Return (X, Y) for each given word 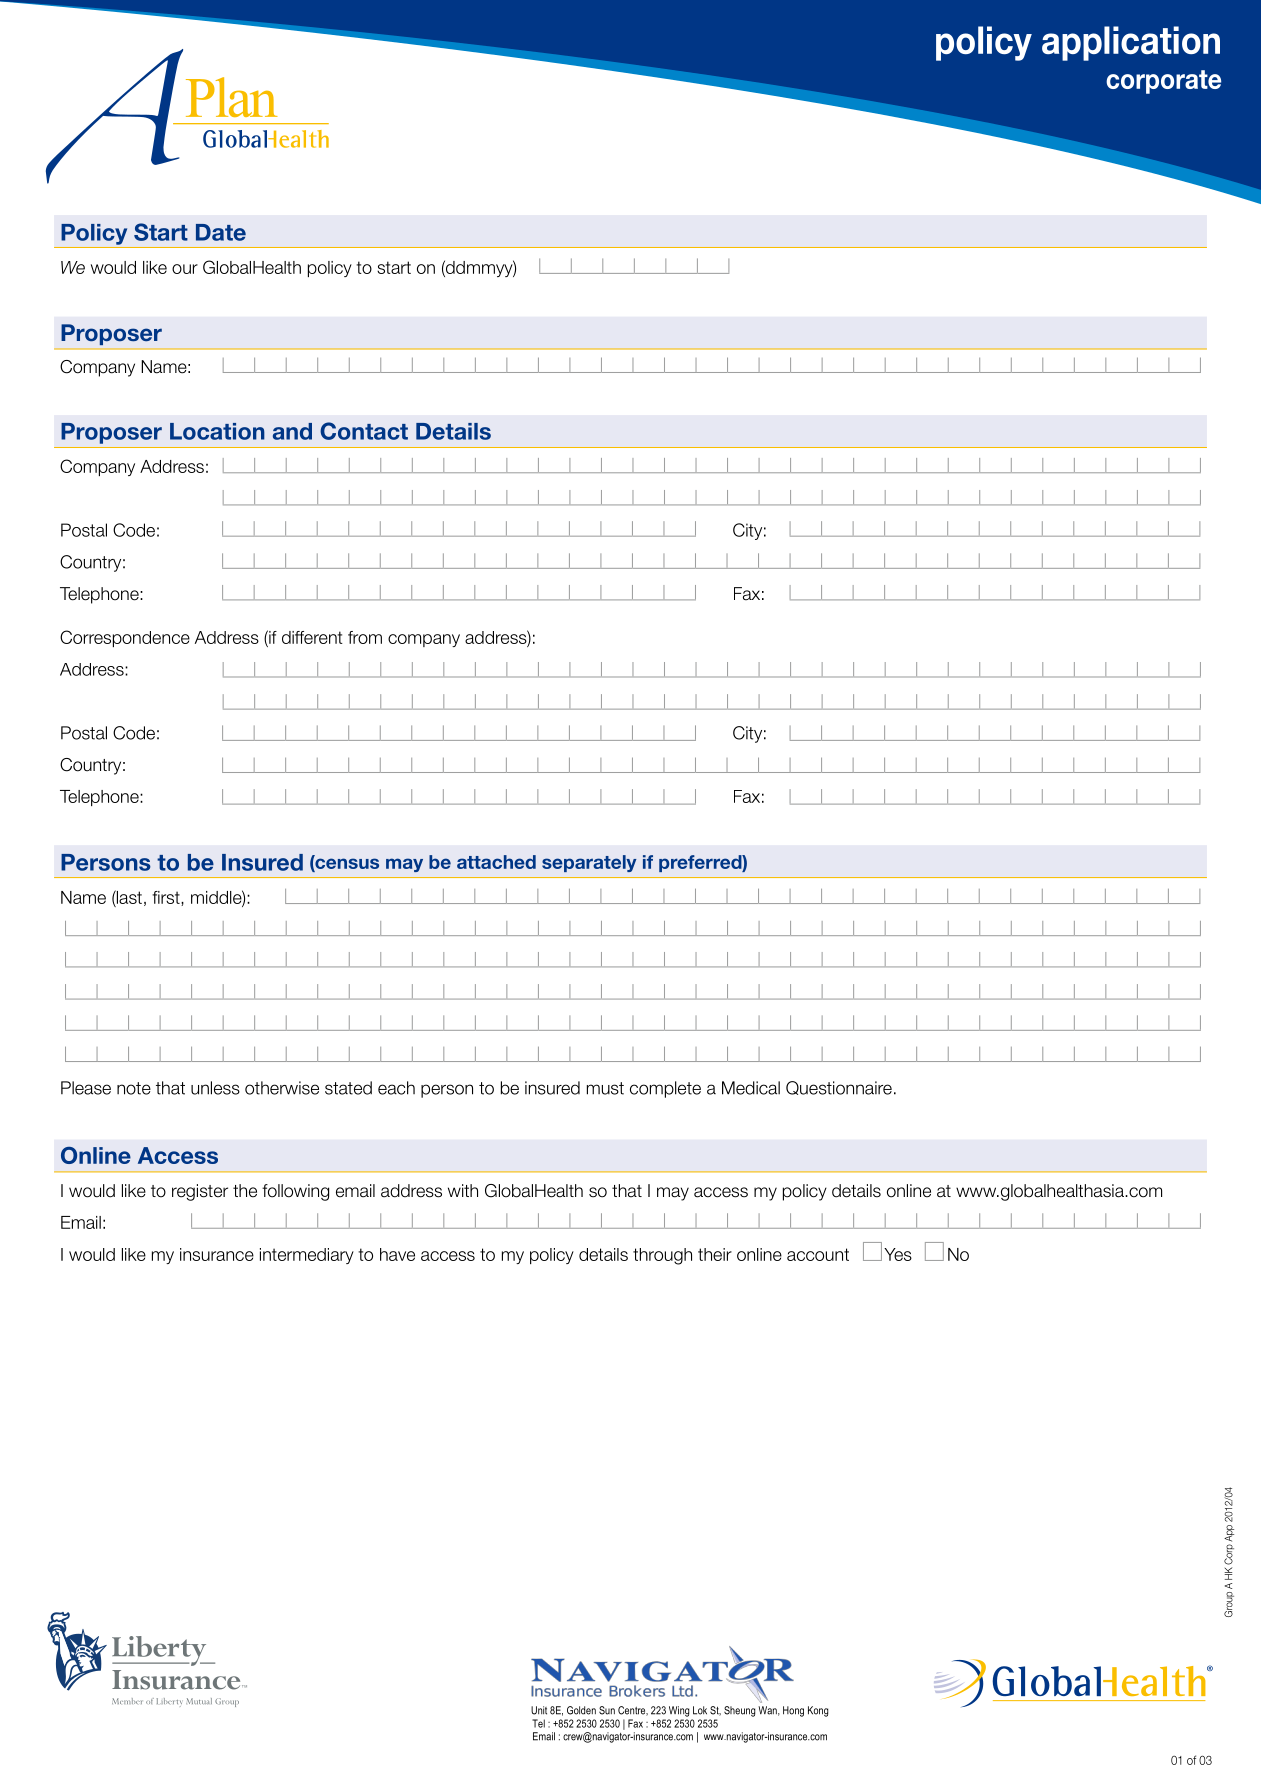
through (662, 1256)
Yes (898, 1254)
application (1131, 43)
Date (221, 232)
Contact (364, 431)
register (200, 1192)
